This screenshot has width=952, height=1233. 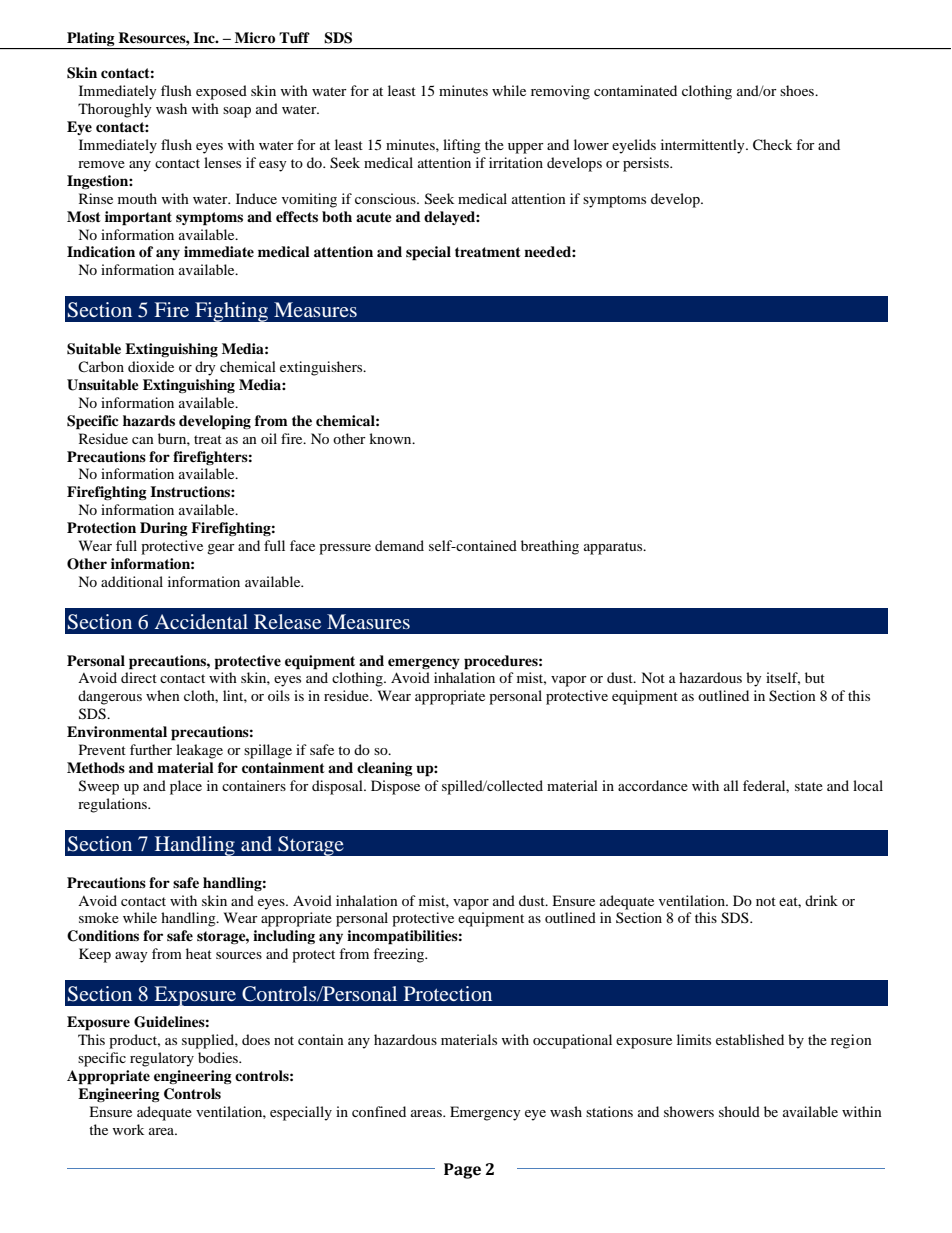 I want to click on work, so click(x=128, y=1129).
